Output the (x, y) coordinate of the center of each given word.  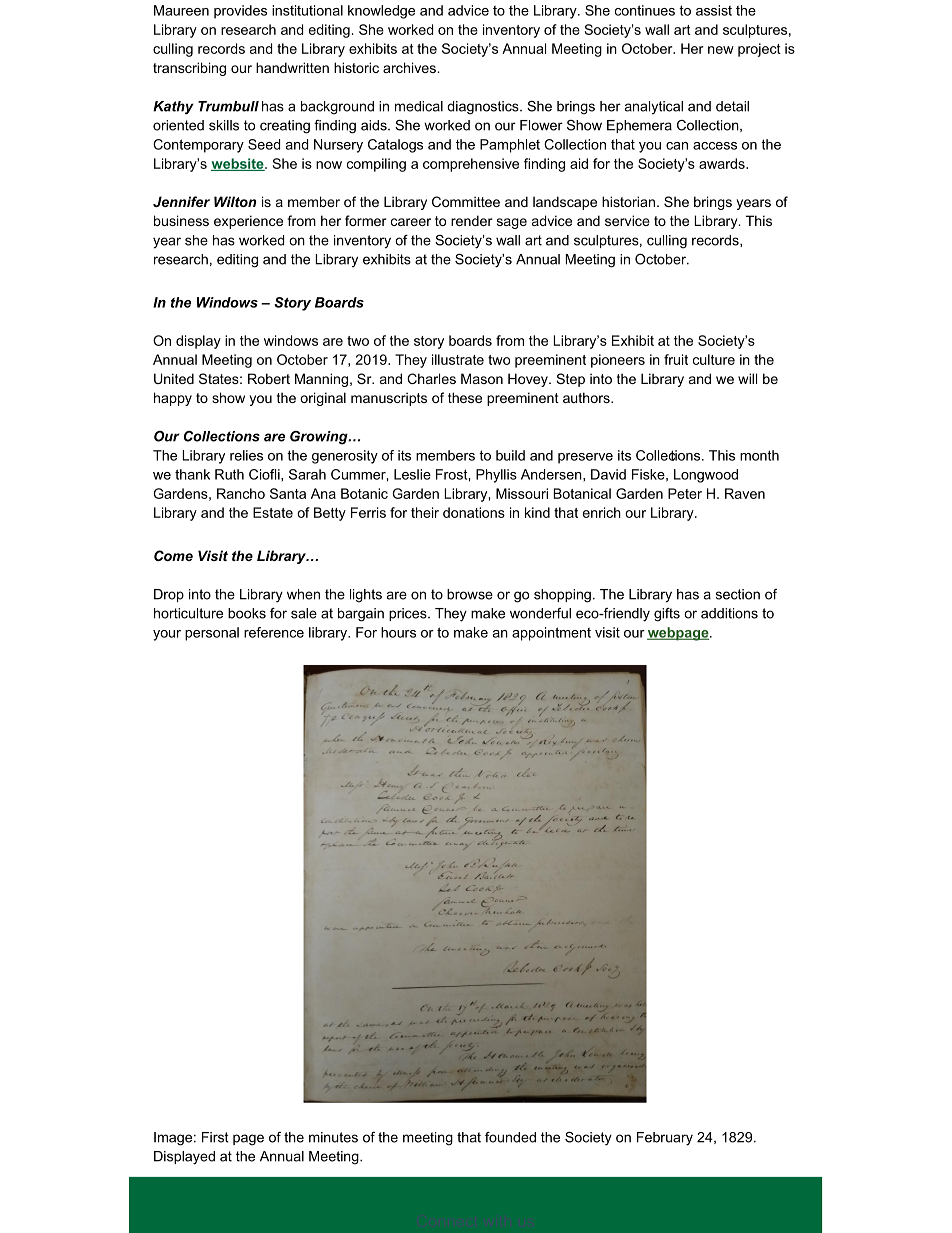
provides (240, 12)
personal (212, 634)
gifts (667, 615)
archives (410, 67)
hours (398, 632)
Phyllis (496, 476)
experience (248, 222)
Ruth (229, 474)
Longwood (706, 476)
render (472, 220)
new (721, 50)
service (627, 220)
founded (510, 1137)
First (215, 1137)
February (665, 1139)
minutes (333, 1137)
